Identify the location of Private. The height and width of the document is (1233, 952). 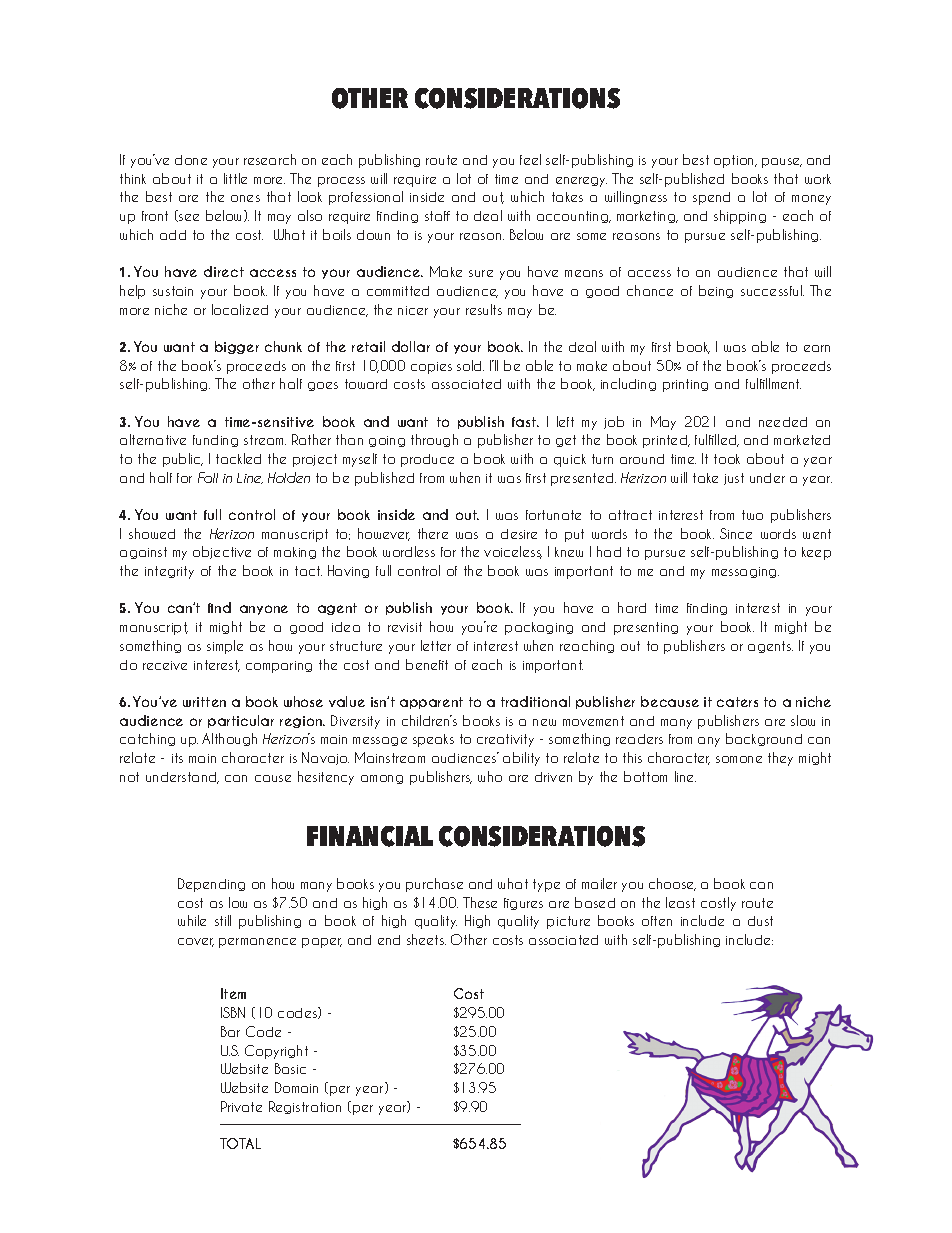
(241, 1106).
